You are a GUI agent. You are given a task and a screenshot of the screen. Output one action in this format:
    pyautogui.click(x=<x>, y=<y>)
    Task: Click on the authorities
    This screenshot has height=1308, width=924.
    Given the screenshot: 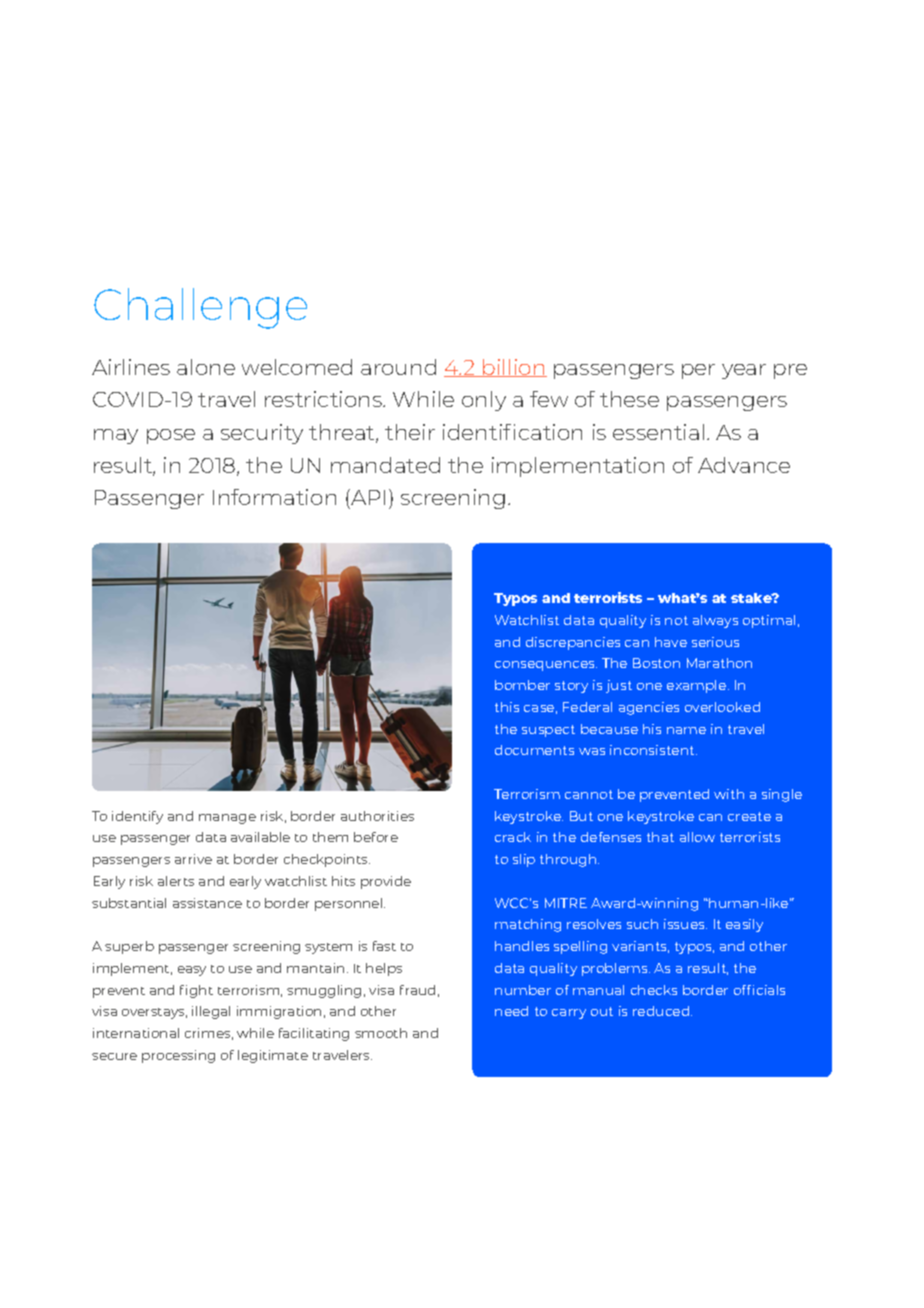 What is the action you would take?
    pyautogui.click(x=377, y=816)
